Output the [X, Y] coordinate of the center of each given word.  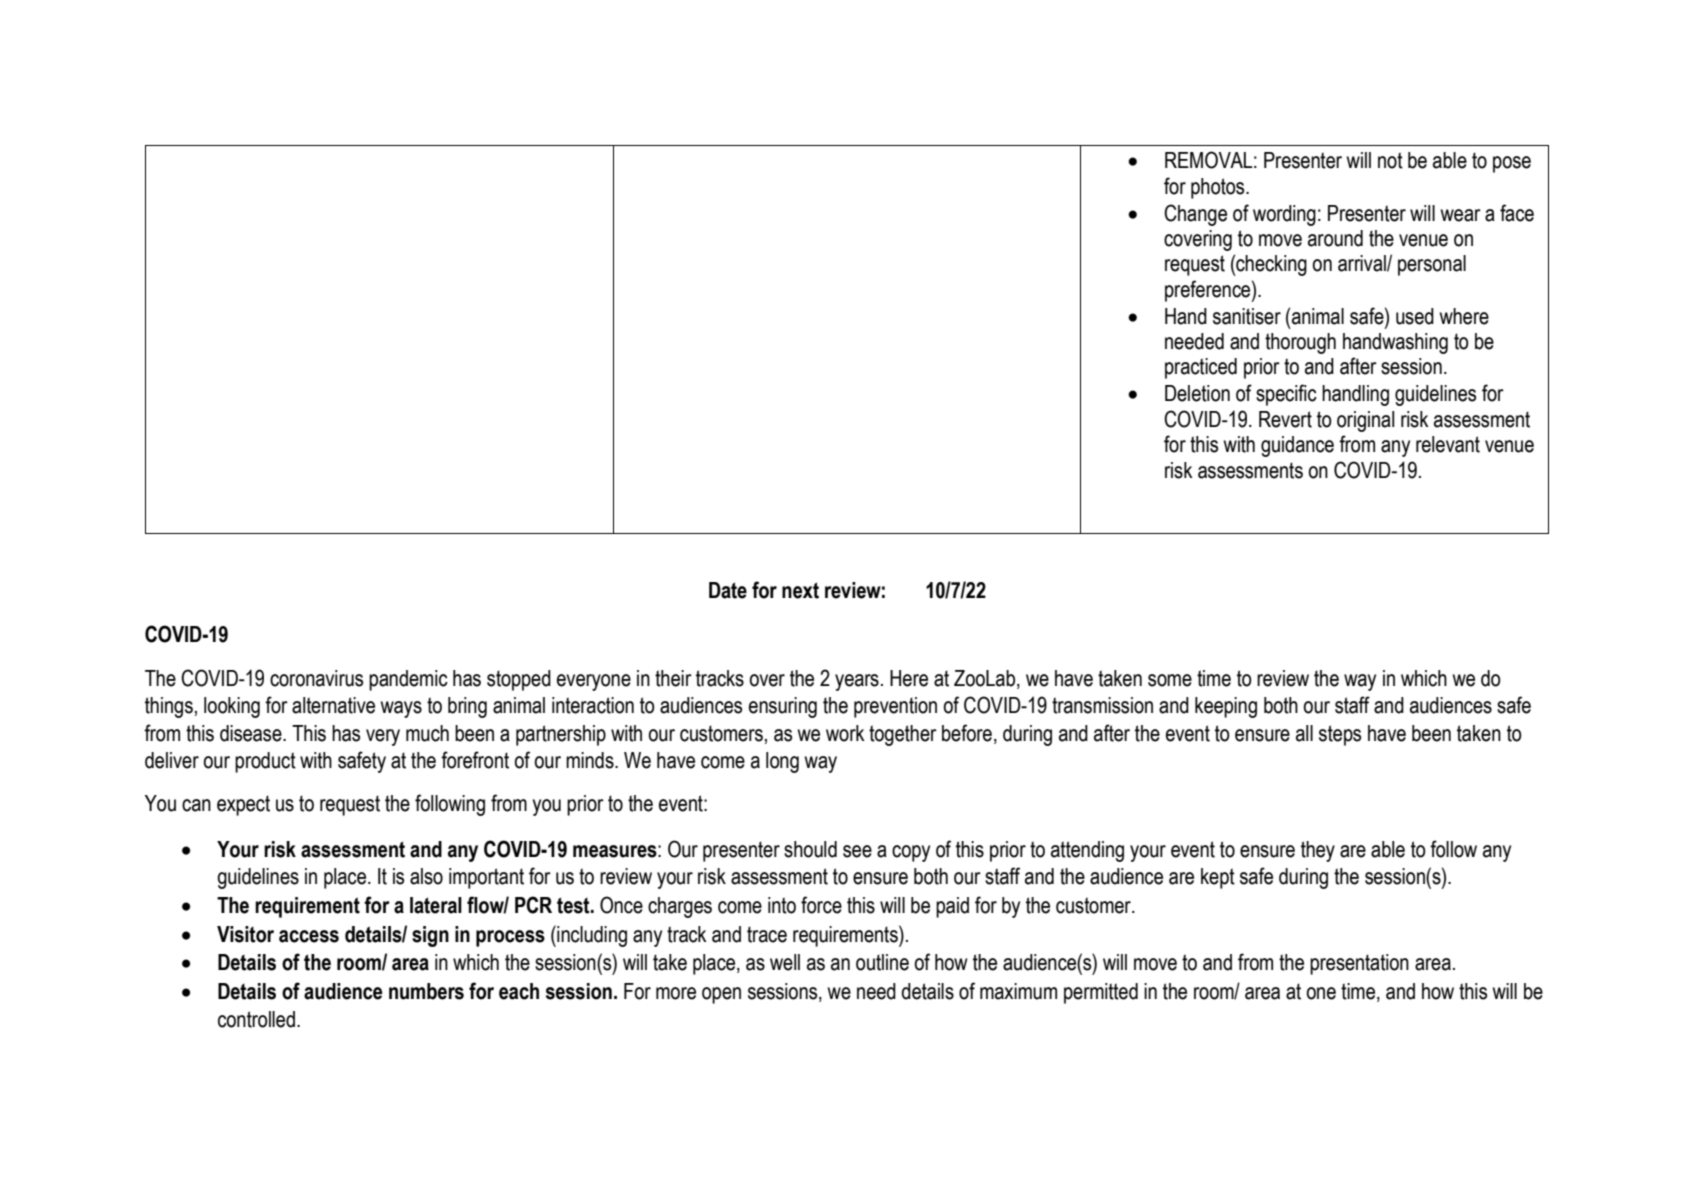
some [1170, 680]
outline [882, 962]
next [800, 590]
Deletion [1197, 393]
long [782, 762]
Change [1195, 215]
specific [1286, 395]
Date [728, 590]
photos [1219, 188]
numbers [426, 991]
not [1390, 160]
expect [243, 805]
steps [1340, 735]
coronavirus [316, 678]
